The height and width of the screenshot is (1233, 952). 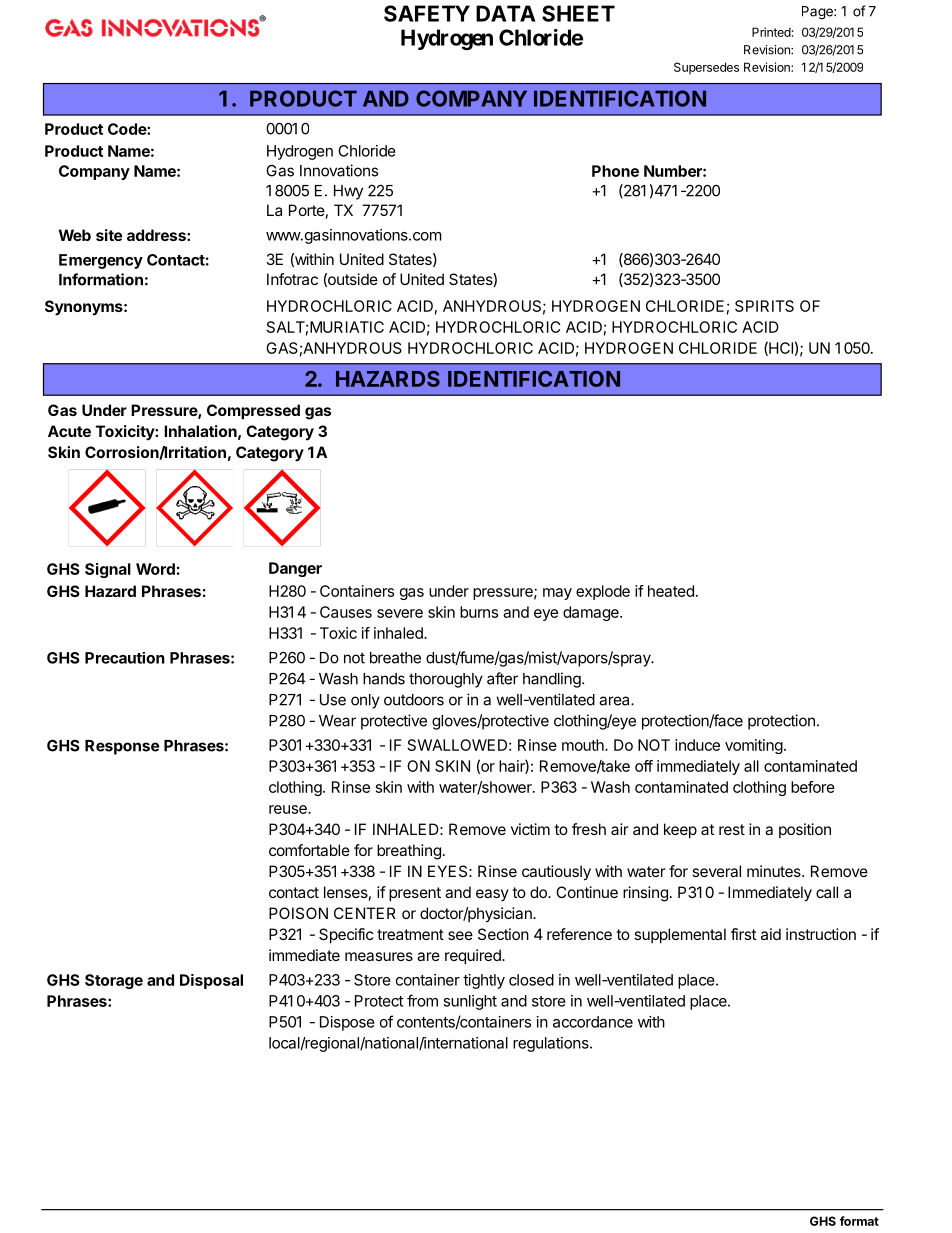 I want to click on outdoors, so click(x=414, y=700).
